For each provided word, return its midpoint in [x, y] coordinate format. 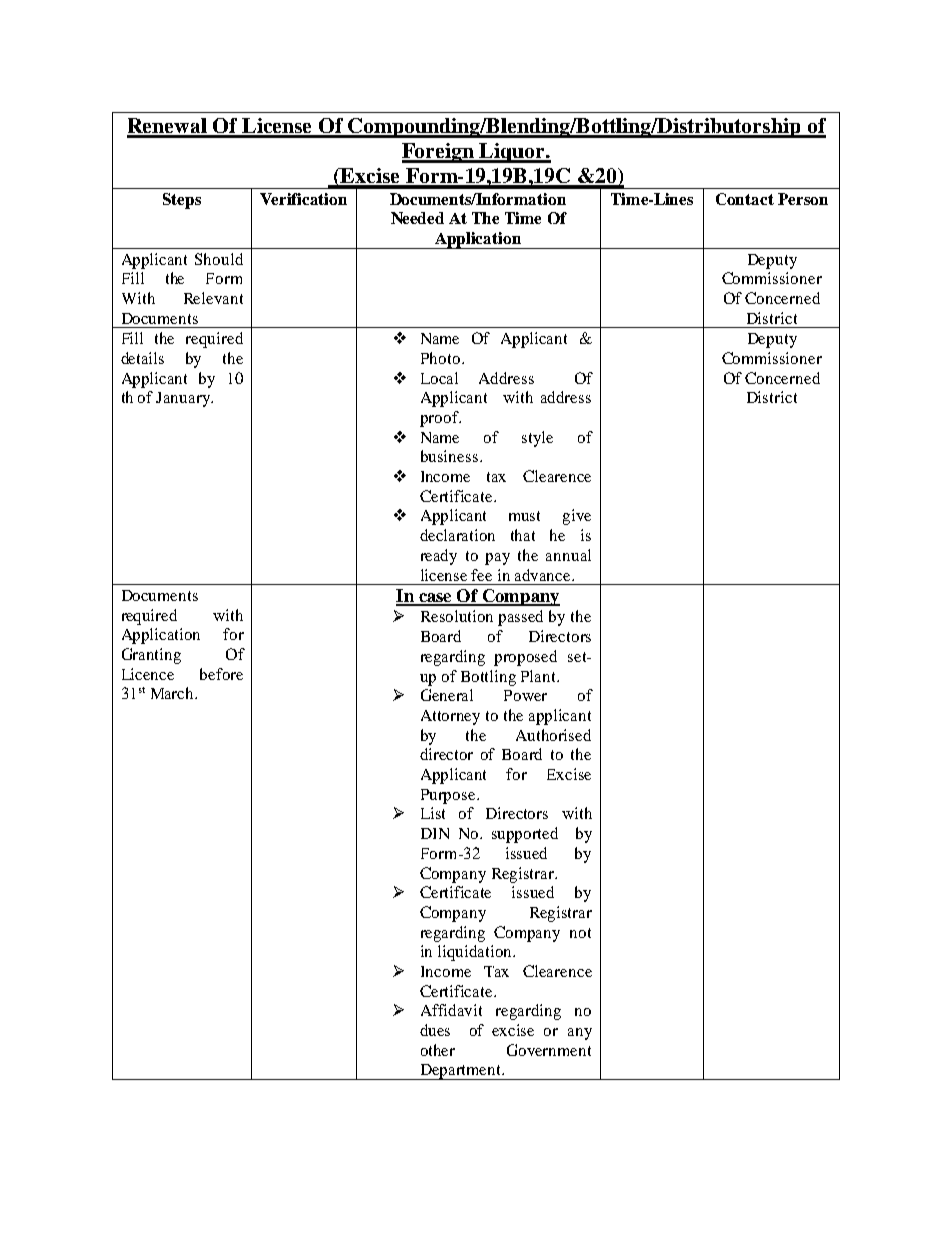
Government [549, 1050]
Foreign [439, 153]
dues [435, 1030]
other [438, 1050]
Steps [182, 201]
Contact [745, 199]
